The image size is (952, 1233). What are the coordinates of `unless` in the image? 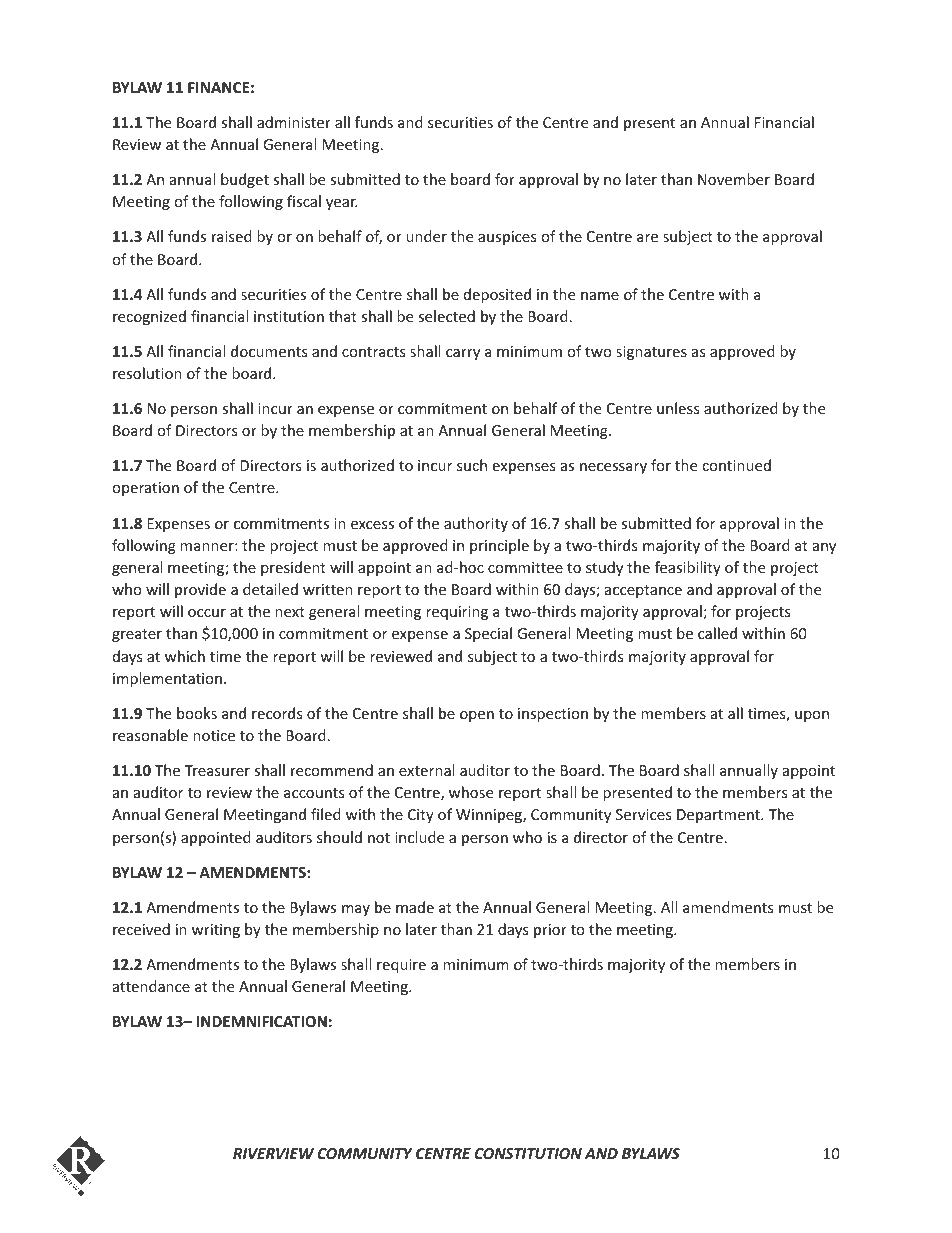 It's located at (678, 408).
